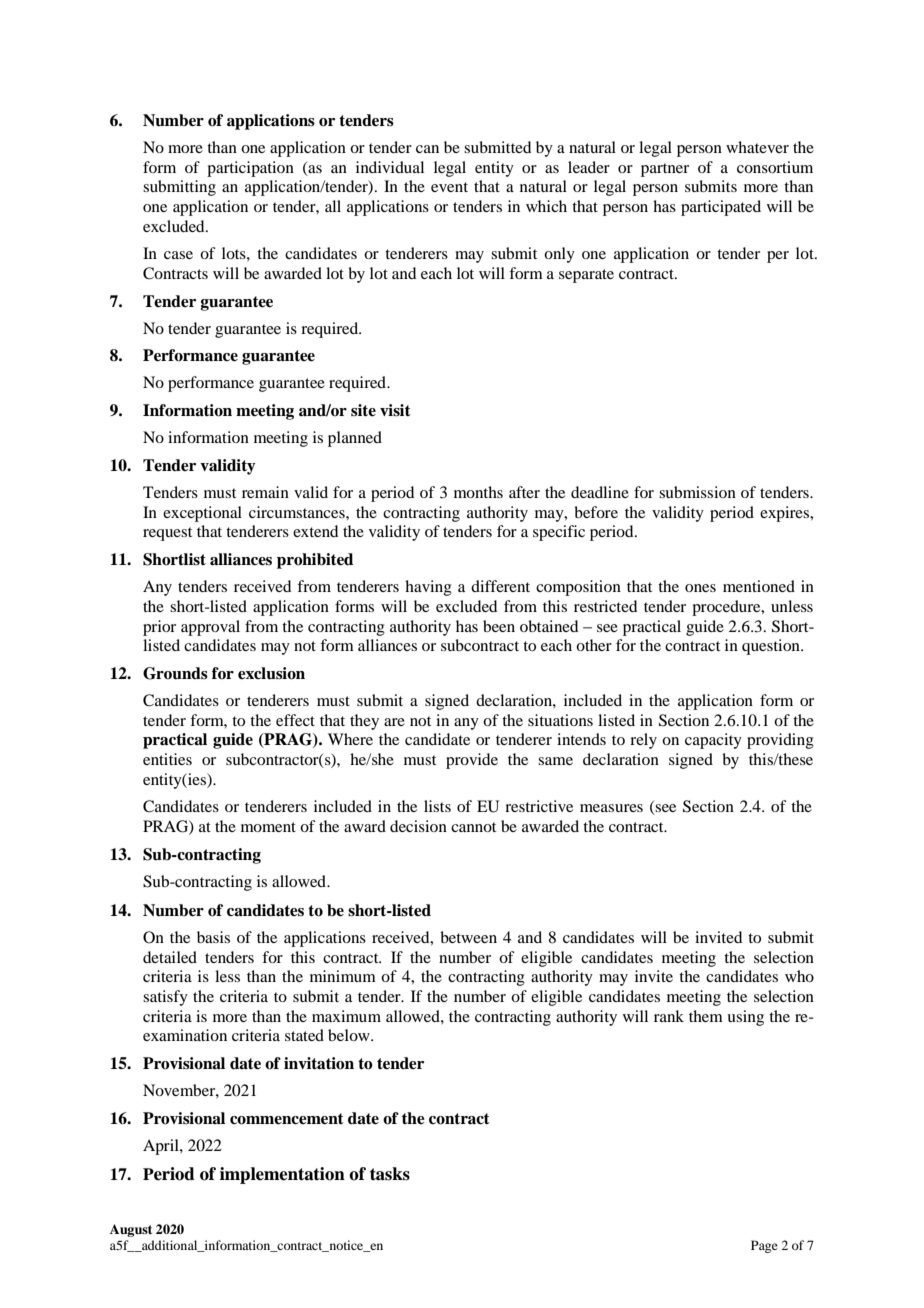  Describe the element at coordinates (250, 169) in the page. I see `participation` at that location.
